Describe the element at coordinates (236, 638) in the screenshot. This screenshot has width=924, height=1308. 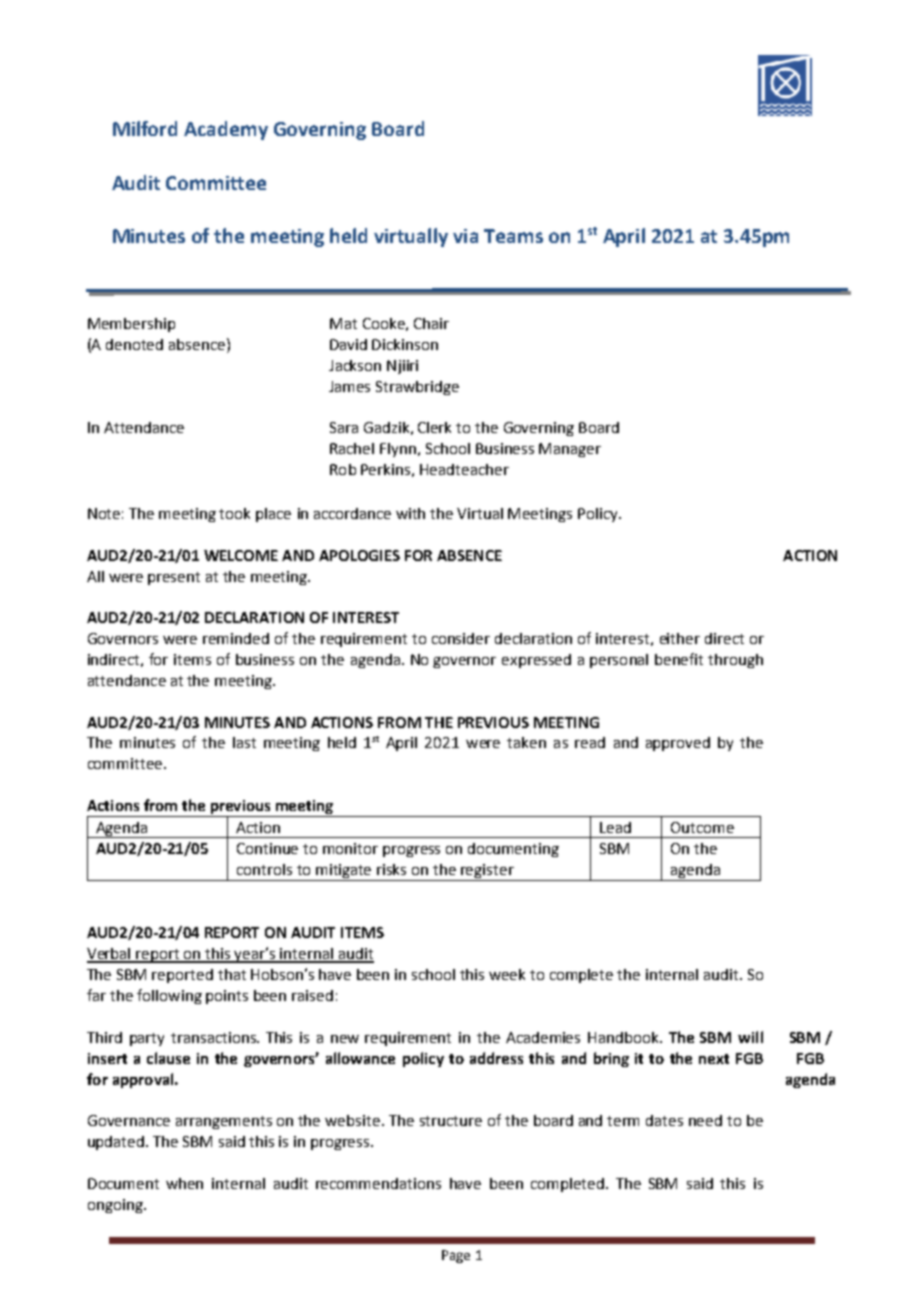
I see `reminded` at that location.
